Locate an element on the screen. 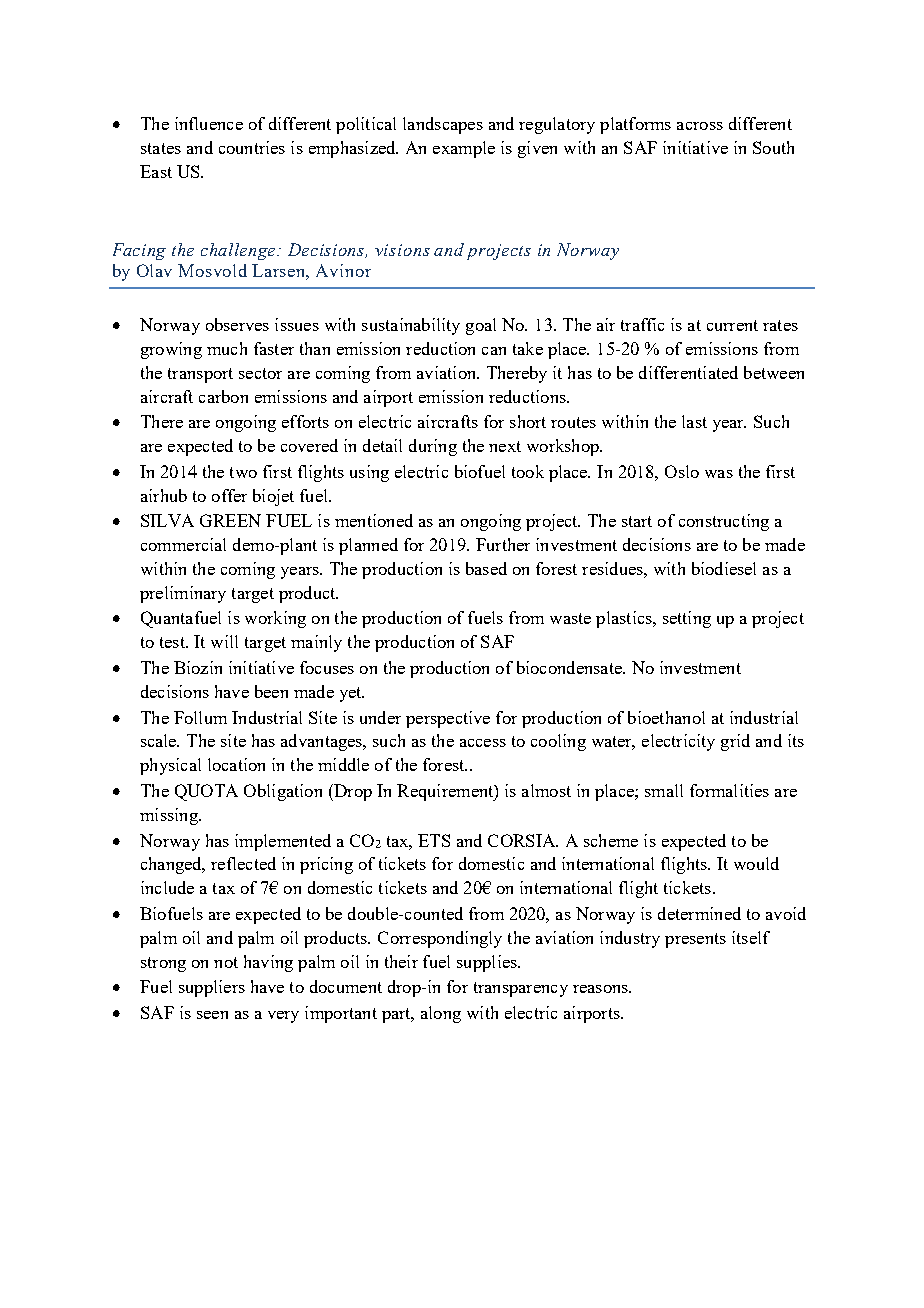  along is located at coordinates (441, 1014).
